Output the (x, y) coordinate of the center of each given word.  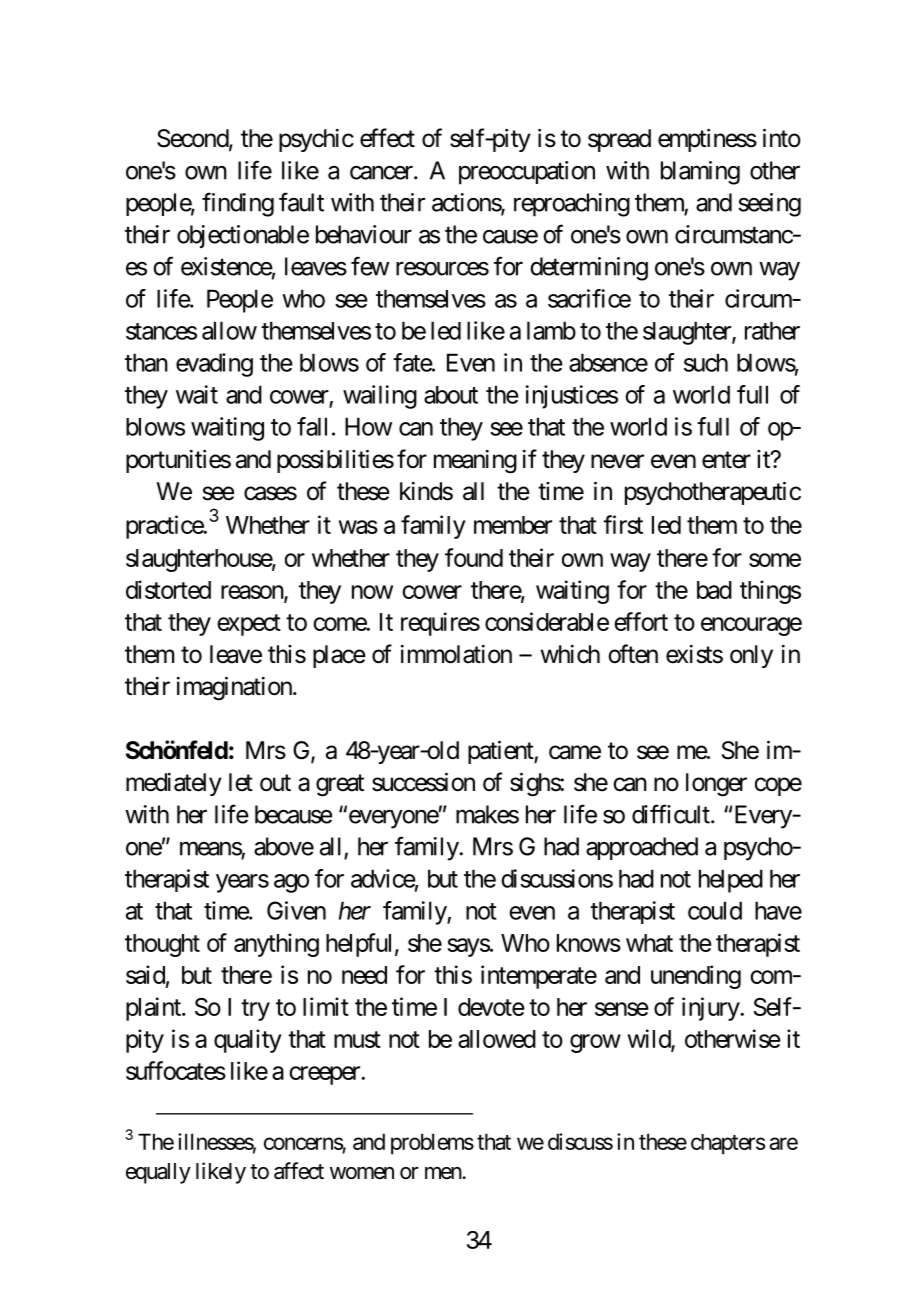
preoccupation (527, 173)
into (782, 138)
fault (301, 202)
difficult (672, 814)
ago (291, 883)
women (362, 1173)
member (513, 525)
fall (312, 426)
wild (650, 1040)
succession (423, 782)
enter (726, 460)
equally (158, 1173)
